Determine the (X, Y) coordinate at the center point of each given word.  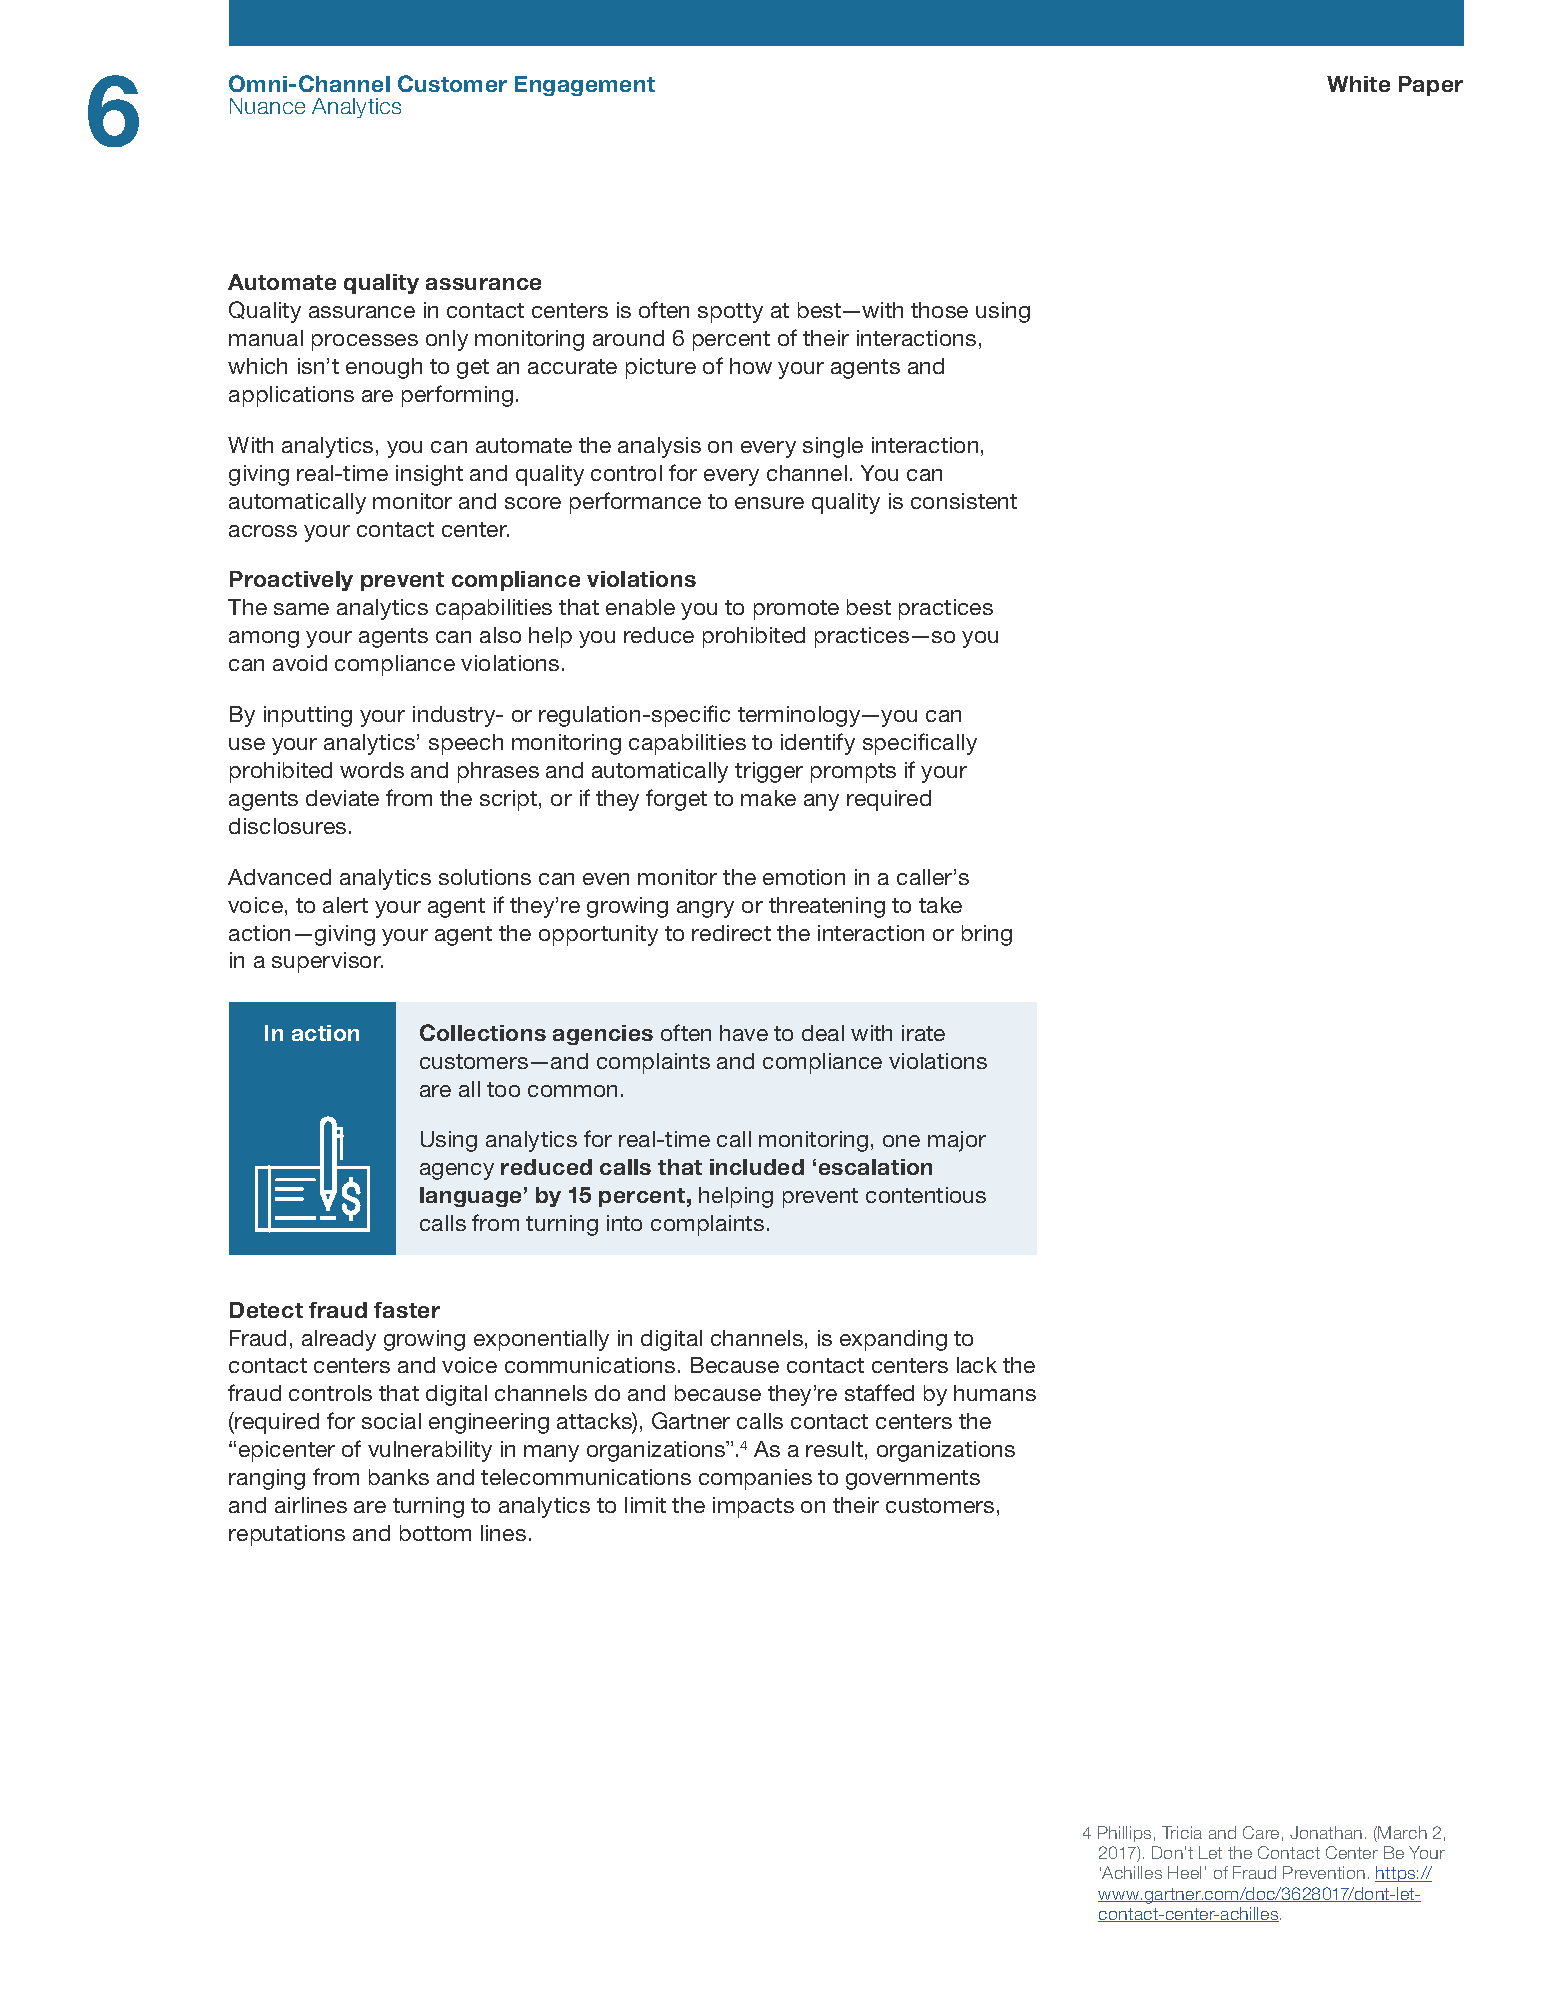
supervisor (327, 962)
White (1358, 84)
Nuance (267, 106)
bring (987, 935)
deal (823, 1033)
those (939, 310)
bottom (435, 1533)
